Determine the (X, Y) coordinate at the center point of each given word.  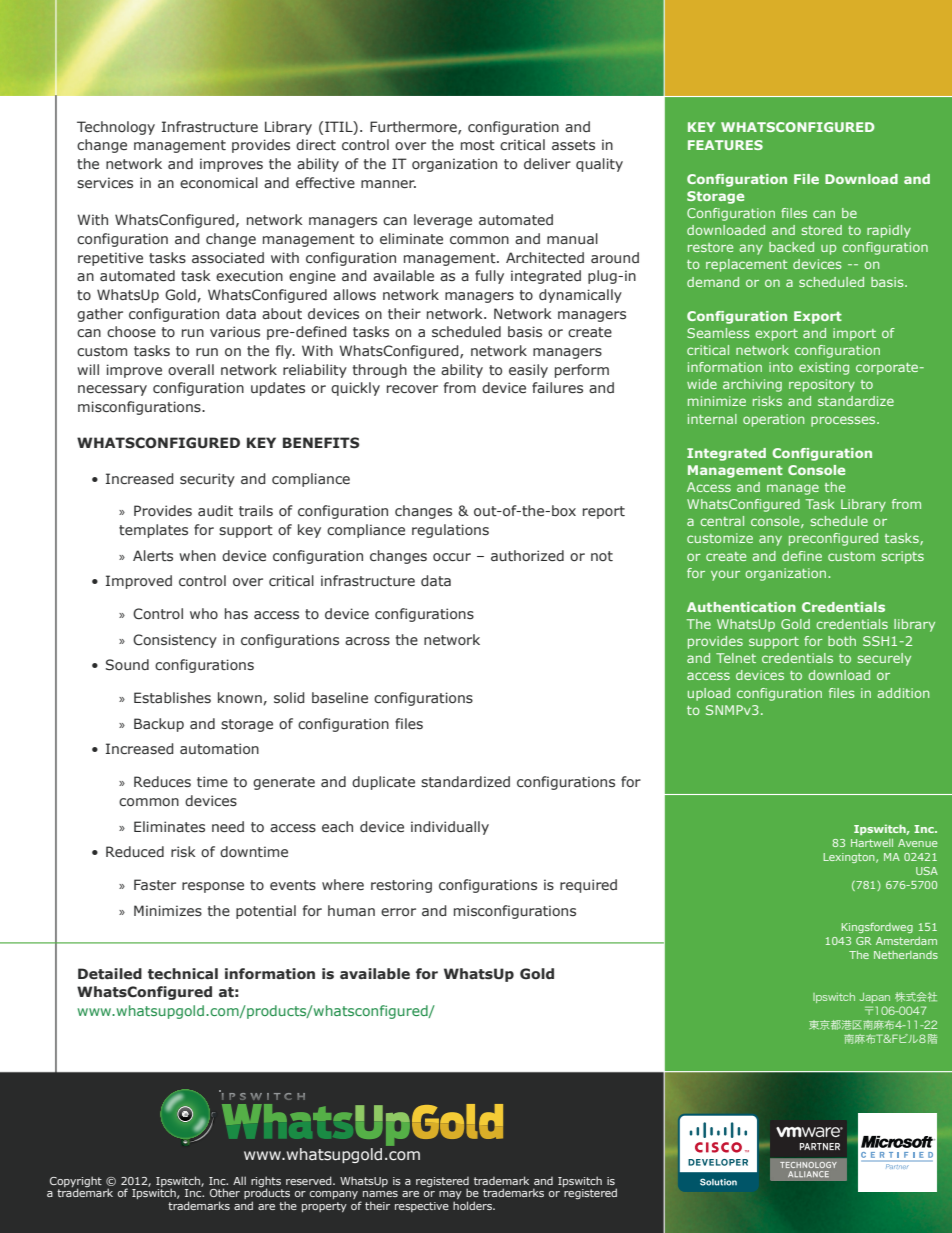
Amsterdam (906, 941)
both (842, 641)
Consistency (175, 641)
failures (557, 387)
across (367, 641)
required (588, 886)
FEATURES (725, 145)
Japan (875, 998)
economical (219, 182)
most (478, 145)
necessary (112, 390)
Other (225, 1192)
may (450, 1196)
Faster (155, 884)
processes (844, 421)
